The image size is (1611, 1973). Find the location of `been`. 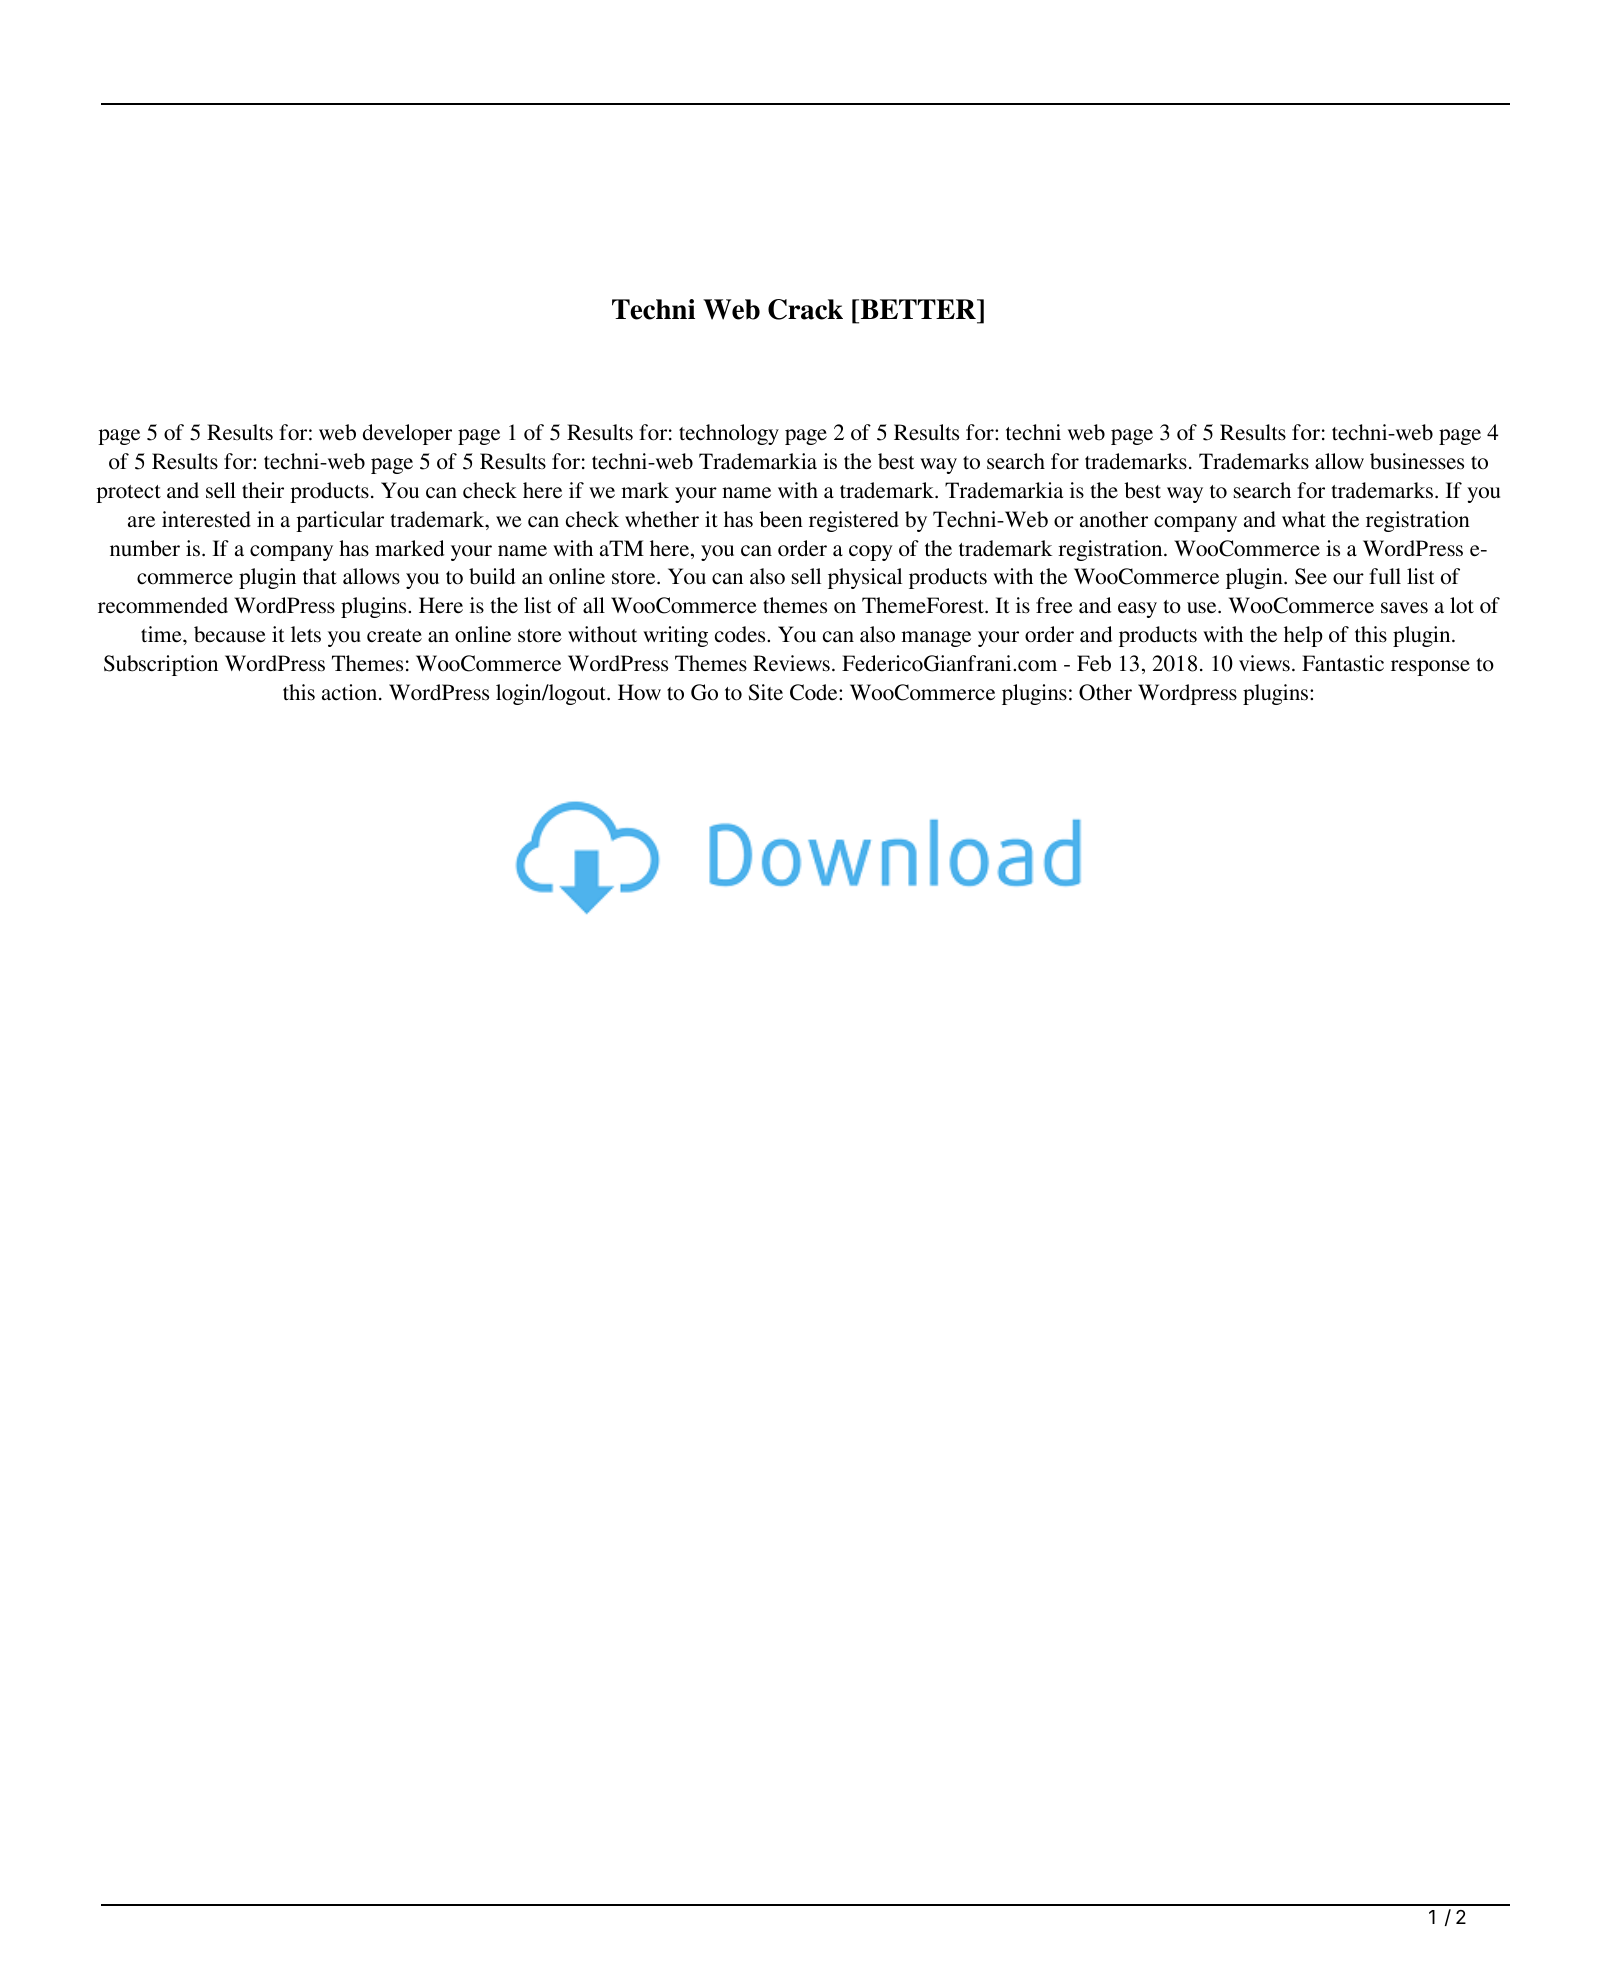

been is located at coordinates (781, 519).
